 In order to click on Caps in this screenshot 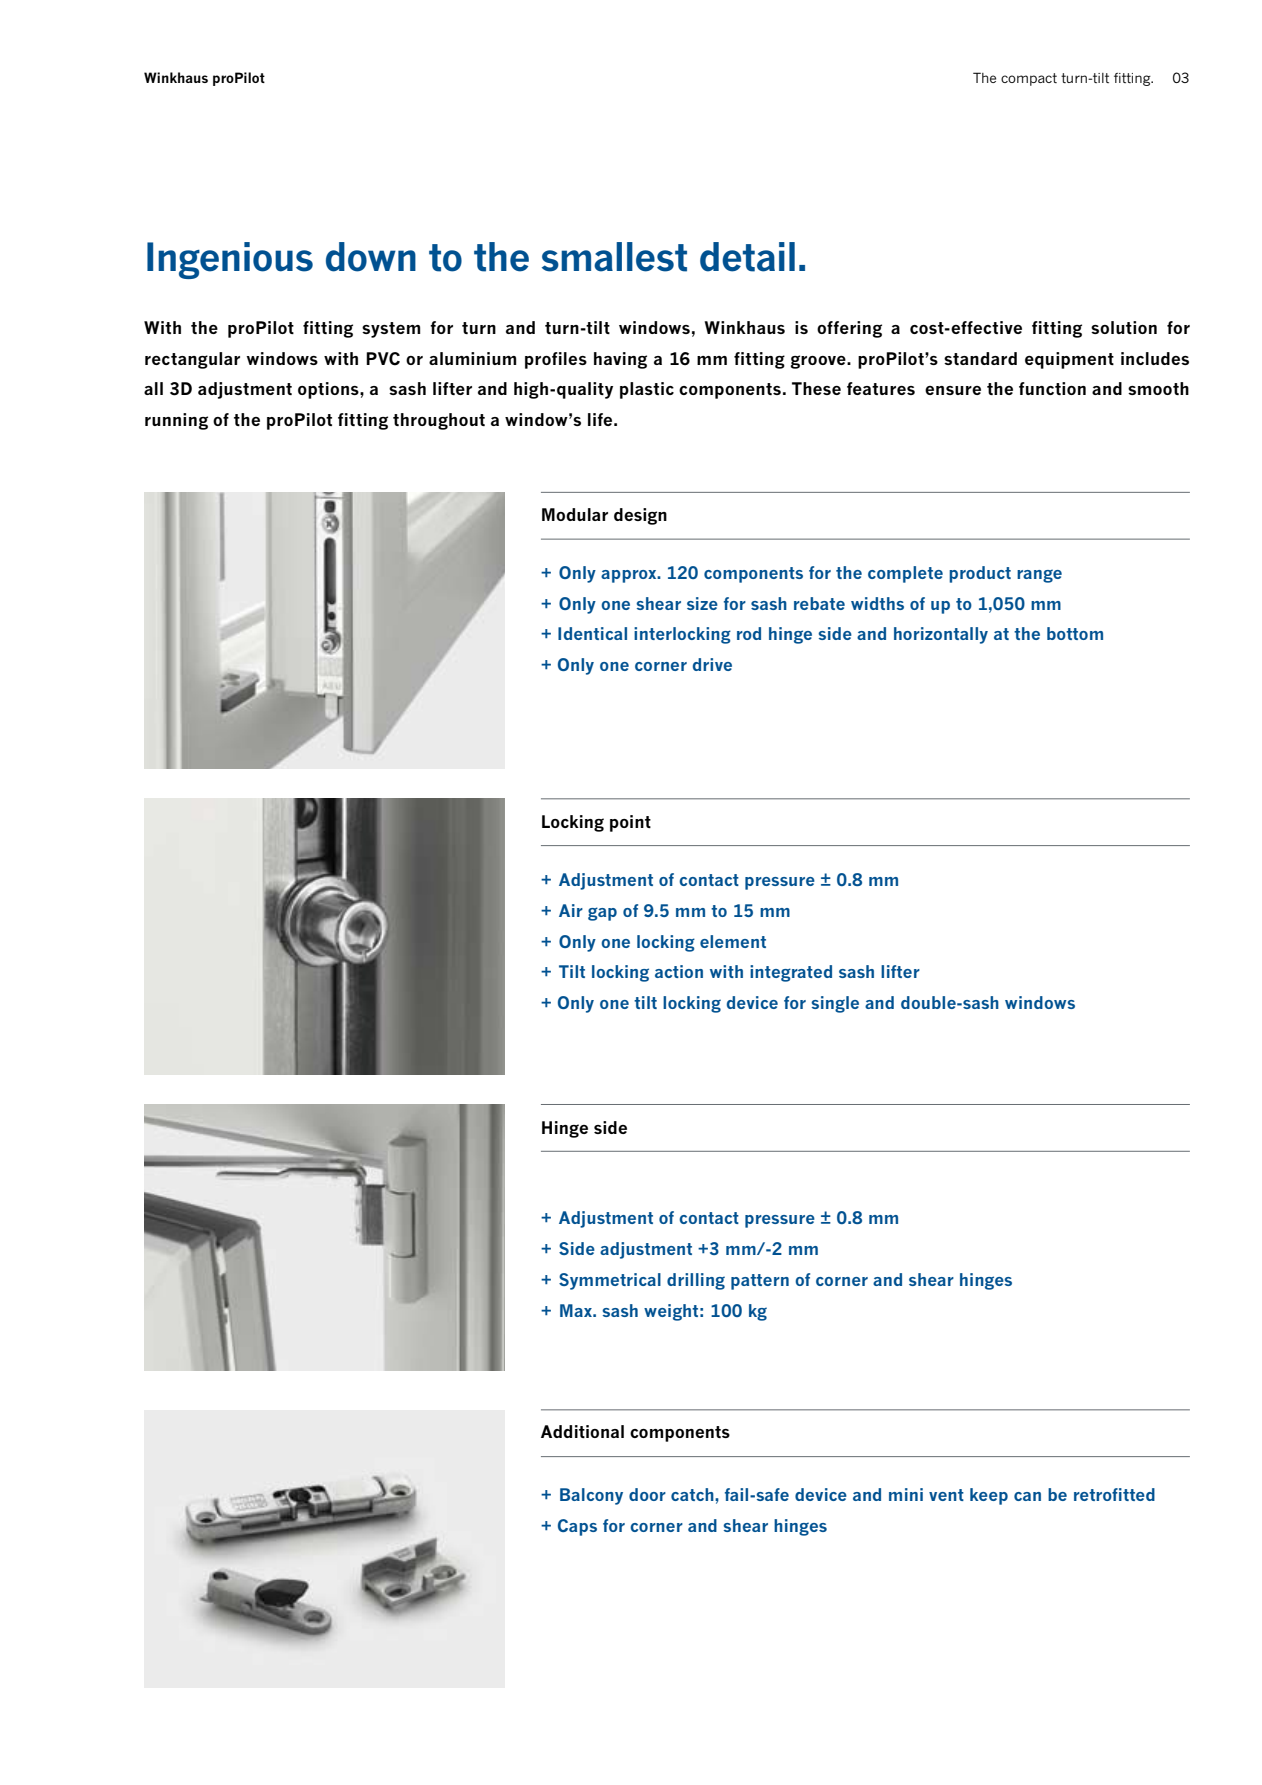, I will do `click(577, 1527)`.
